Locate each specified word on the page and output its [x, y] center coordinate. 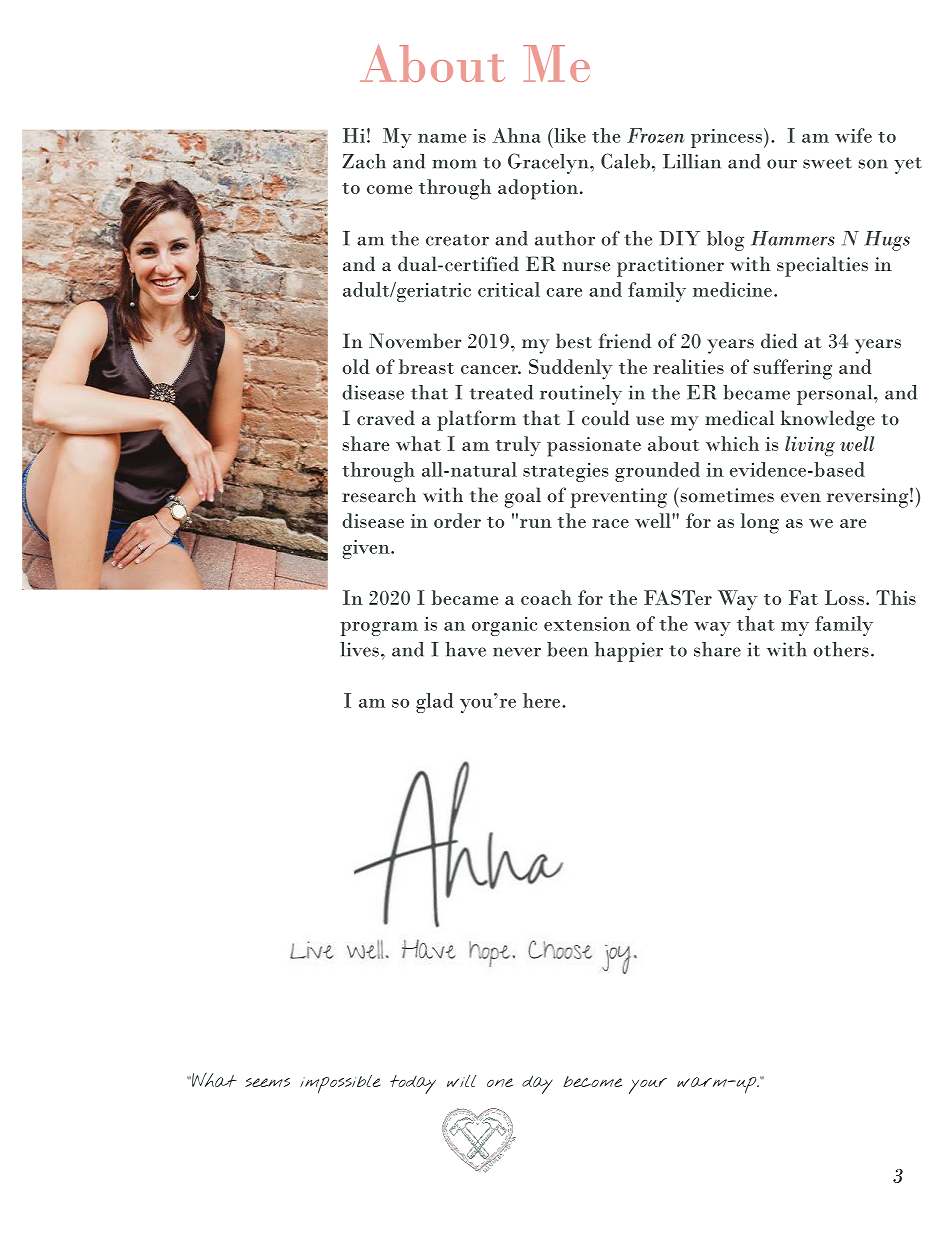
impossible [340, 1084]
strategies [566, 472]
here [543, 700]
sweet [827, 163]
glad [435, 703]
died [779, 340]
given [367, 549]
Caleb [627, 161]
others [841, 649]
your [648, 1086]
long [760, 523]
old [356, 366]
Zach [364, 161]
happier [629, 652]
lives [359, 649]
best [574, 340]
